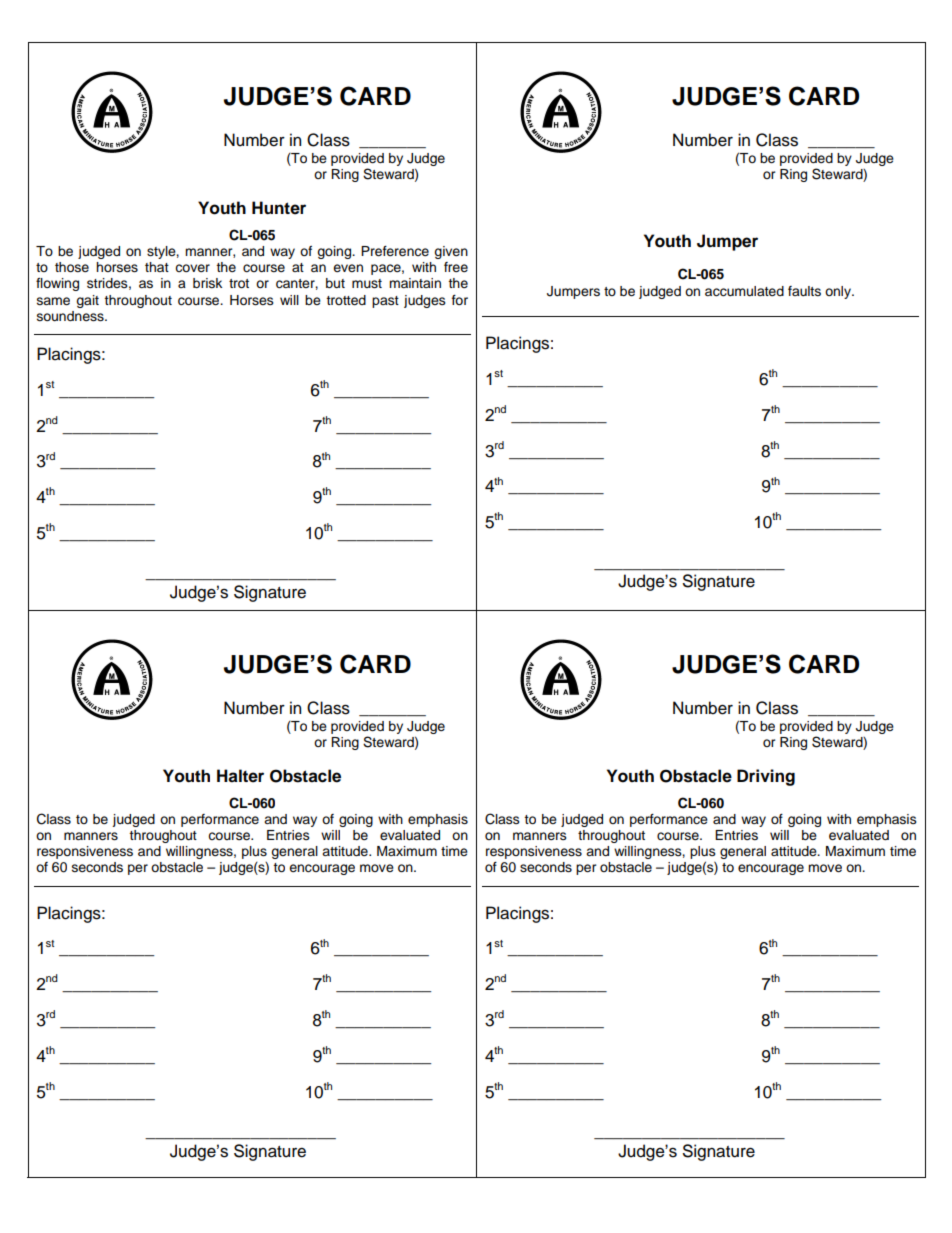  I want to click on past, so click(385, 302).
